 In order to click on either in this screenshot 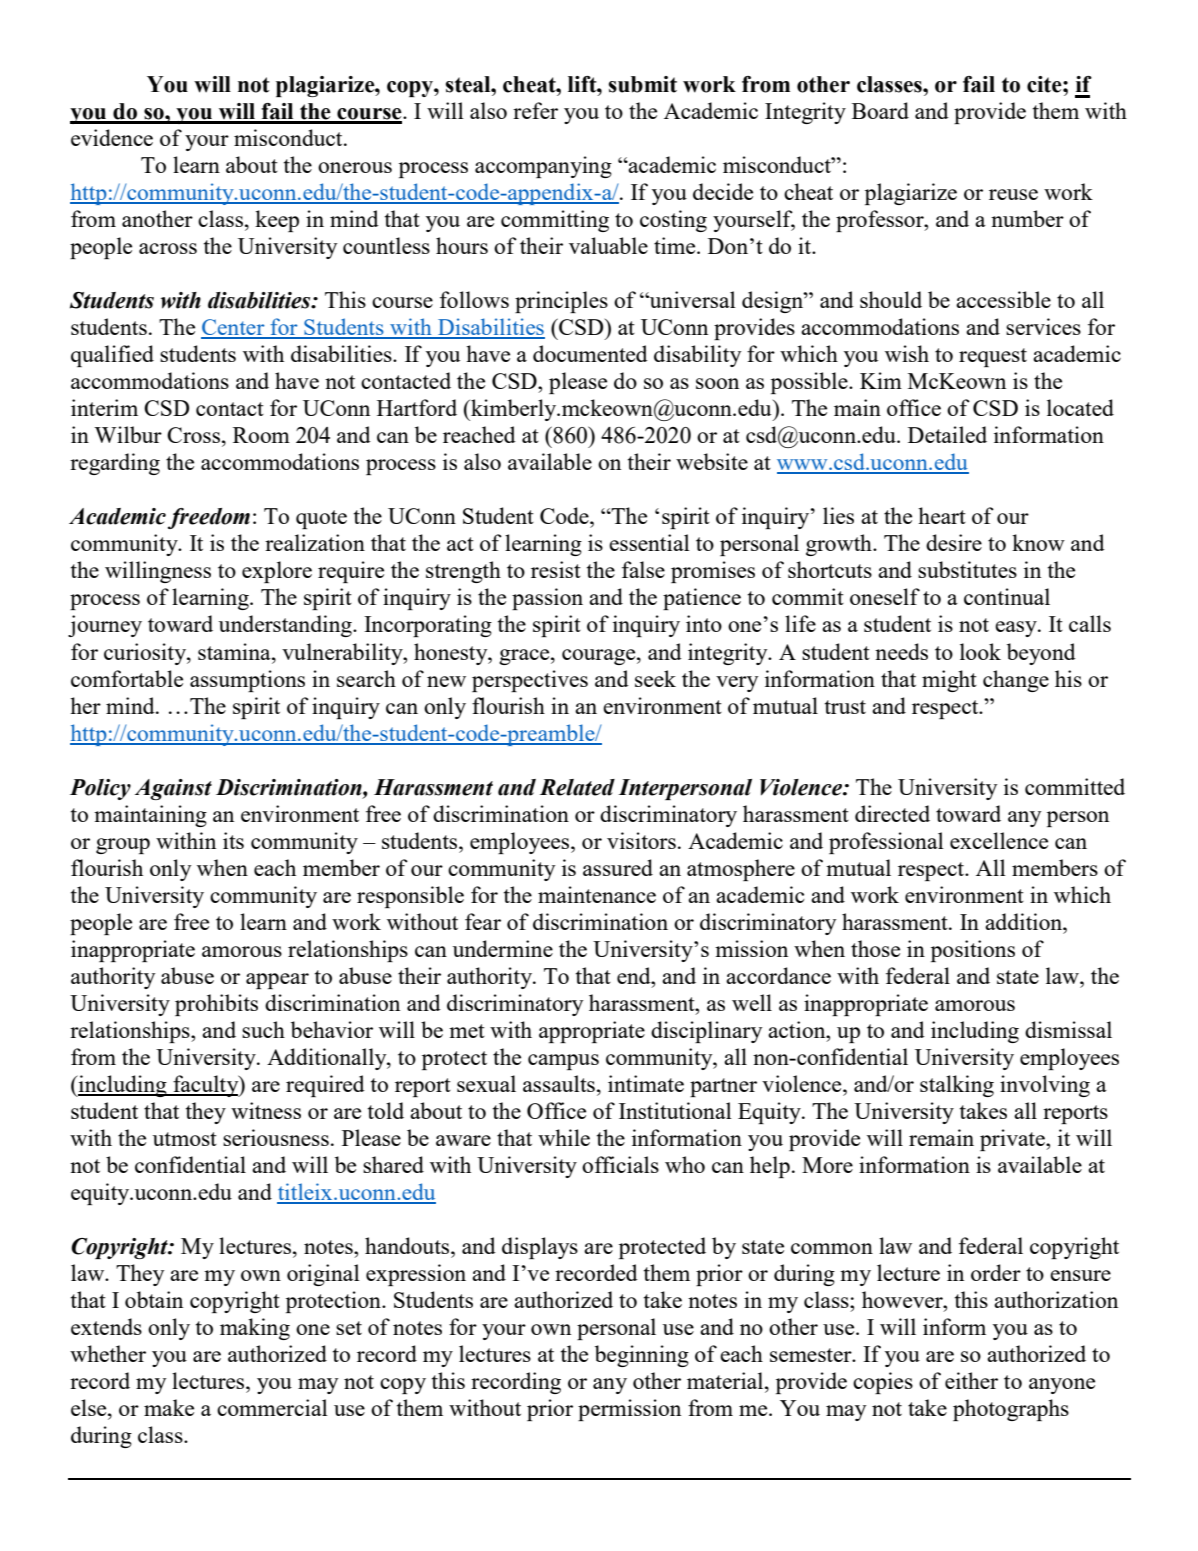, I will do `click(971, 1380)`.
